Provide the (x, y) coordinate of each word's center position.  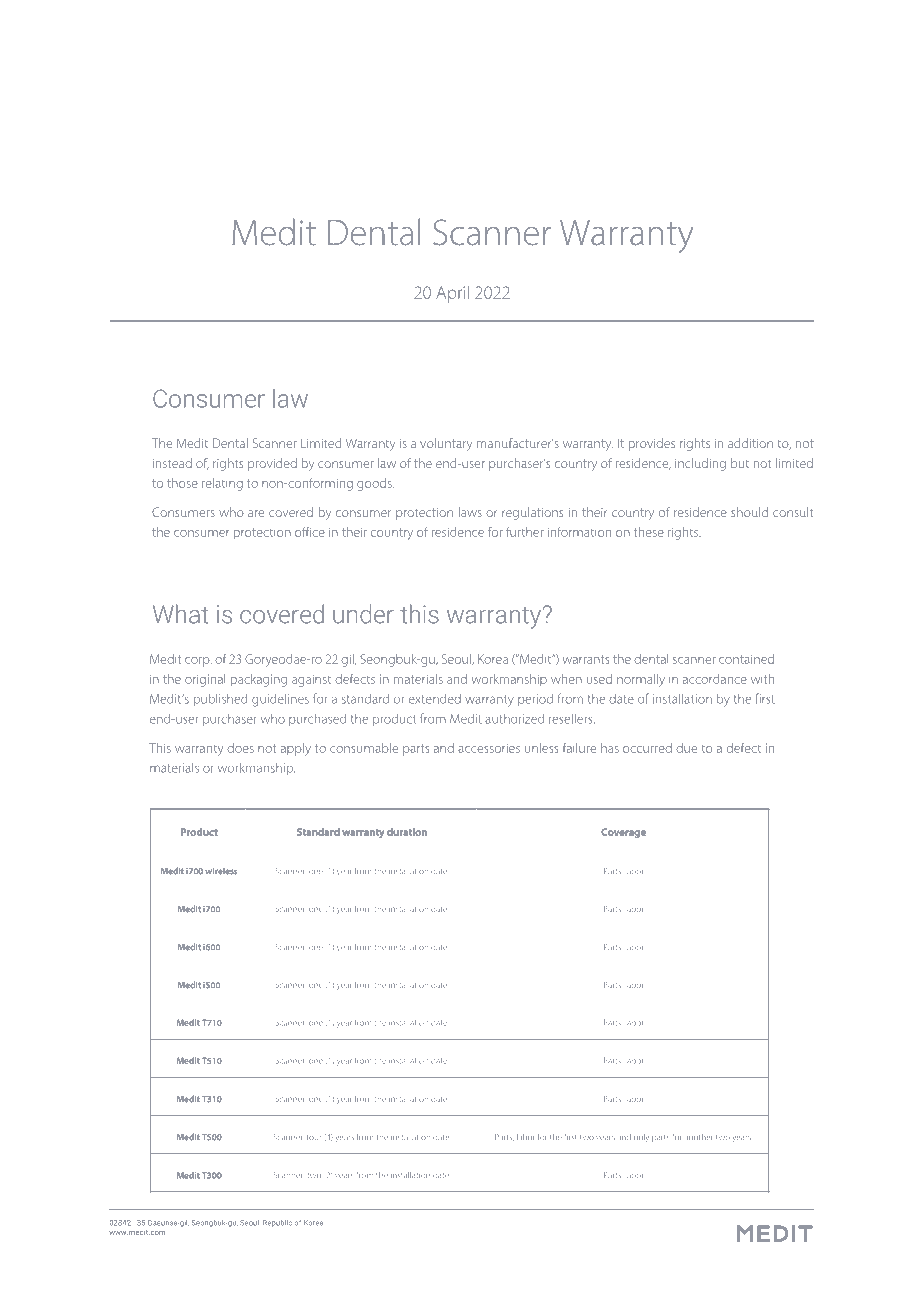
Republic (277, 1223)
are (256, 513)
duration (407, 832)
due (686, 748)
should (749, 512)
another (699, 1137)
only (641, 1138)
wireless (221, 871)
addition (750, 443)
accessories (489, 748)
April (452, 294)
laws (470, 512)
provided (272, 464)
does (240, 748)
